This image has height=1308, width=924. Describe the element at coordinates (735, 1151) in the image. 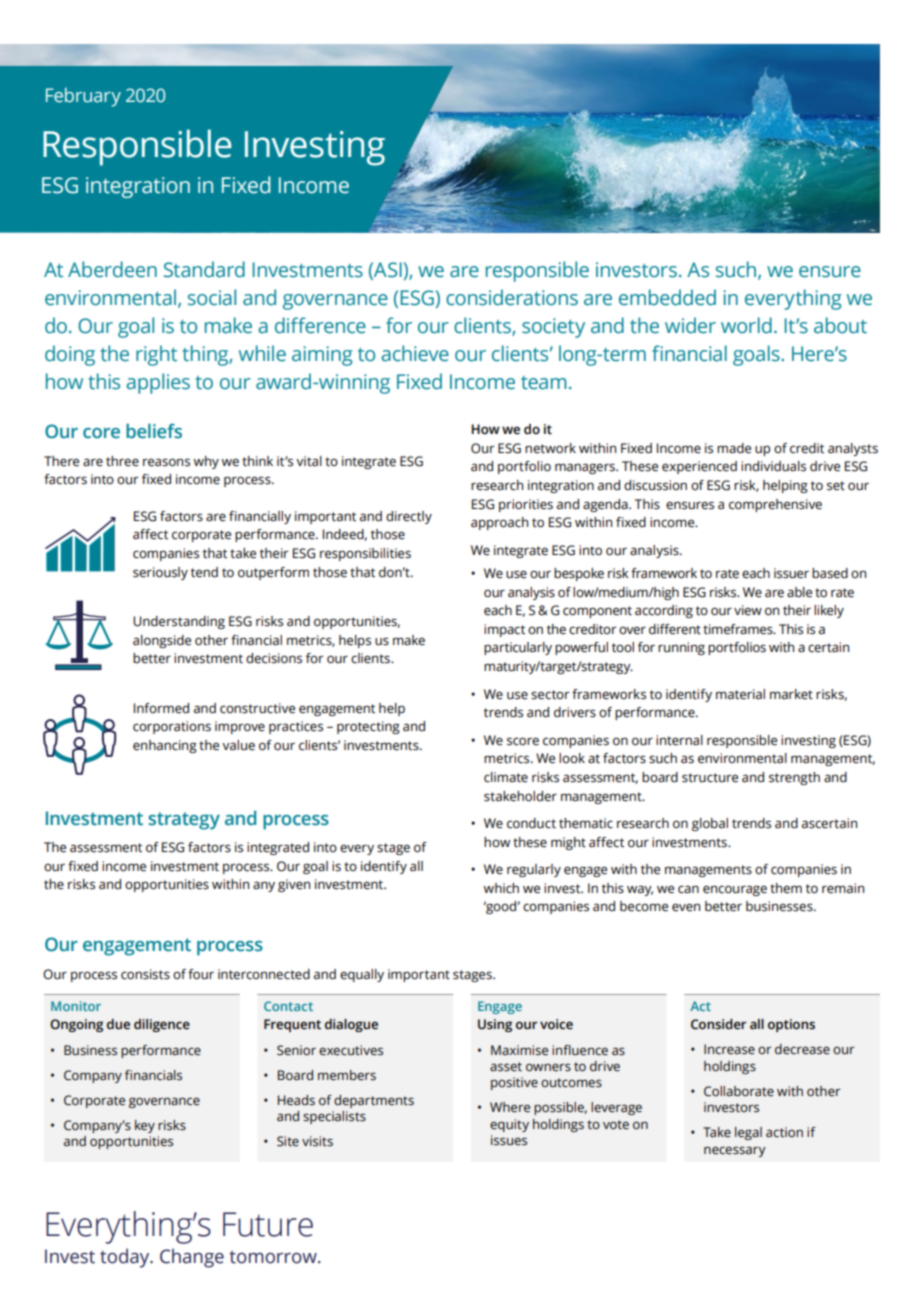

I see `necessary` at that location.
